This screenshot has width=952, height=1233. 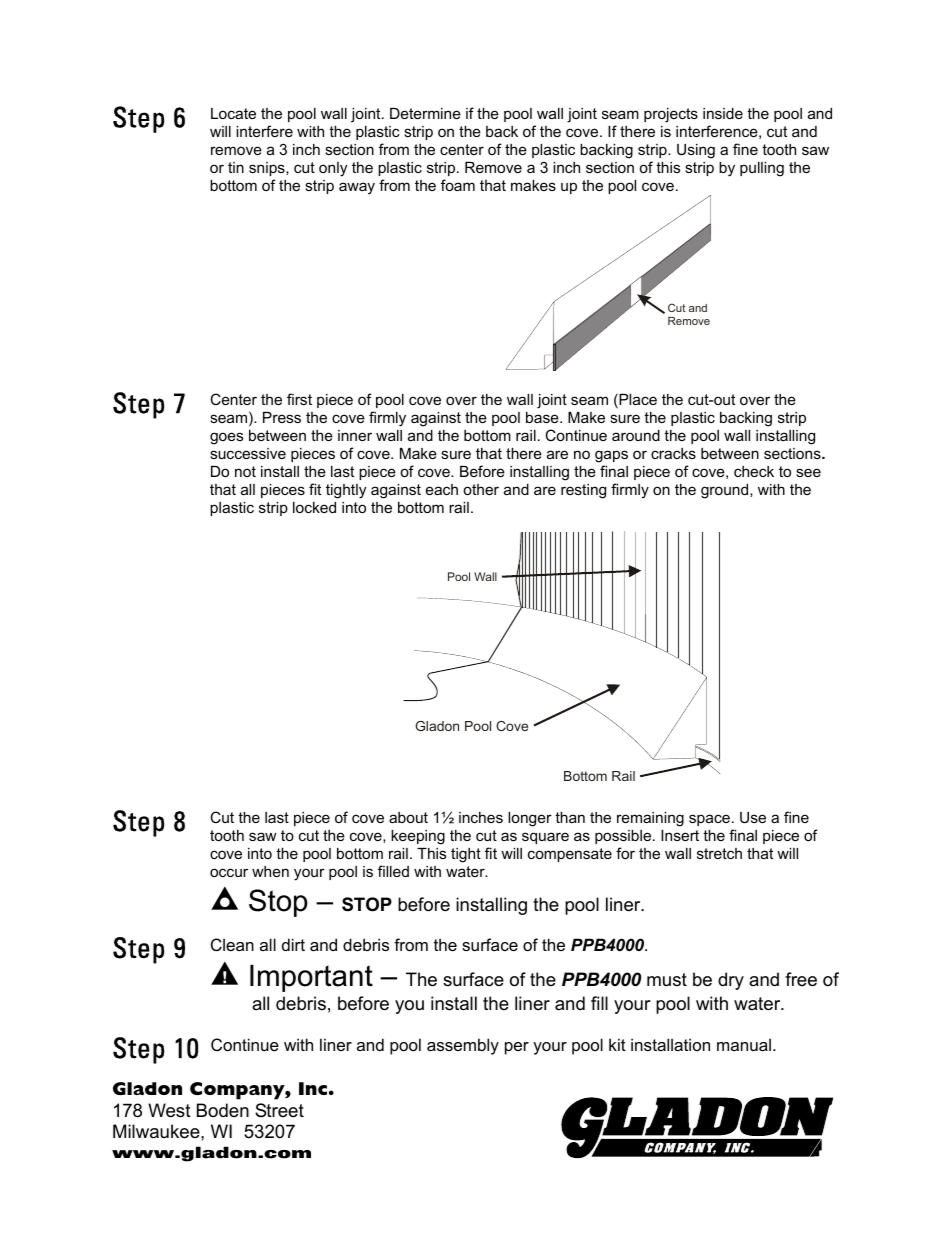 What do you see at coordinates (458, 185) in the screenshot?
I see `foam` at bounding box center [458, 185].
